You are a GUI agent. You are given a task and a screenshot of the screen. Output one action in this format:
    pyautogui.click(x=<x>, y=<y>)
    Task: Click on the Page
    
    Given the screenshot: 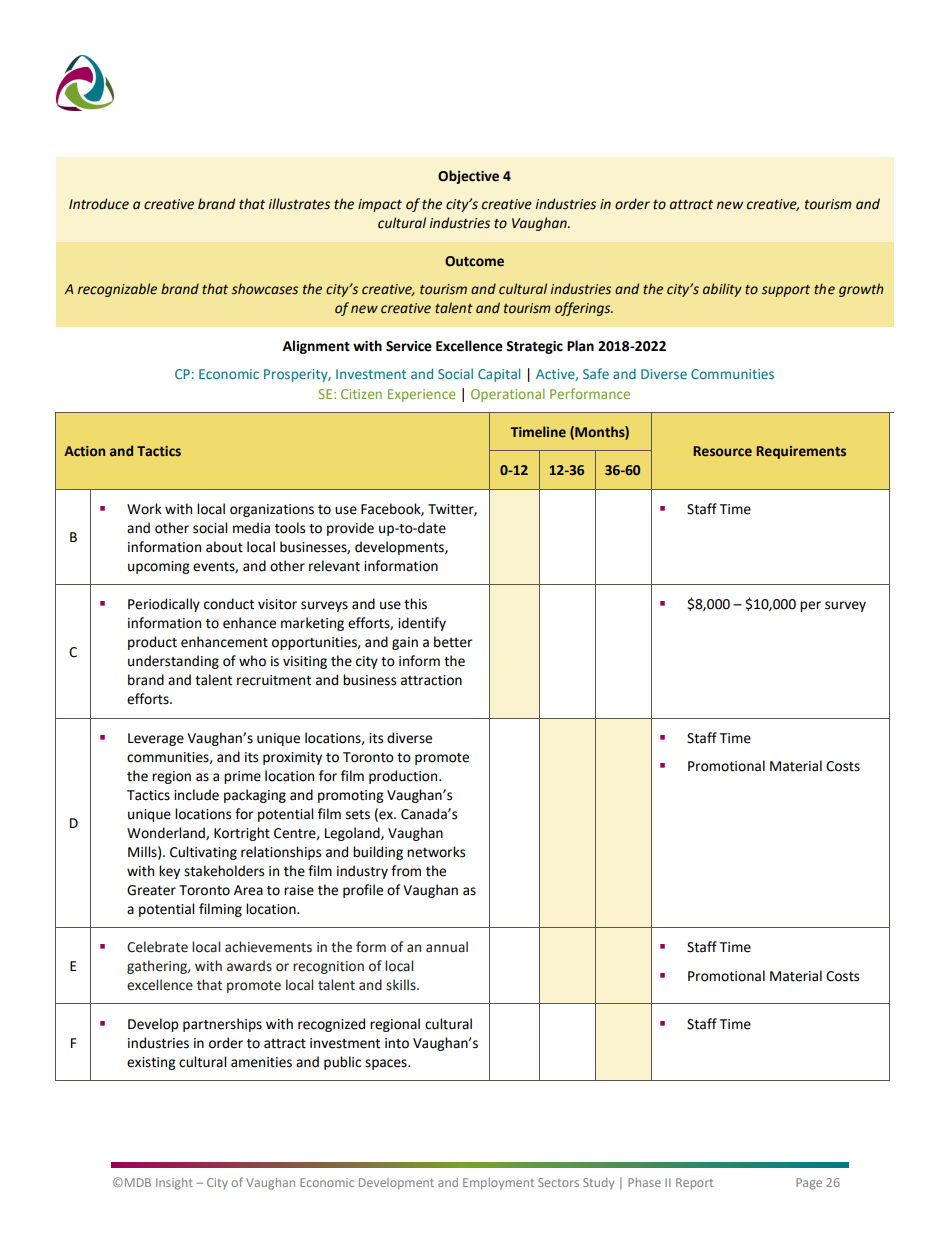 What is the action you would take?
    pyautogui.click(x=809, y=1184)
